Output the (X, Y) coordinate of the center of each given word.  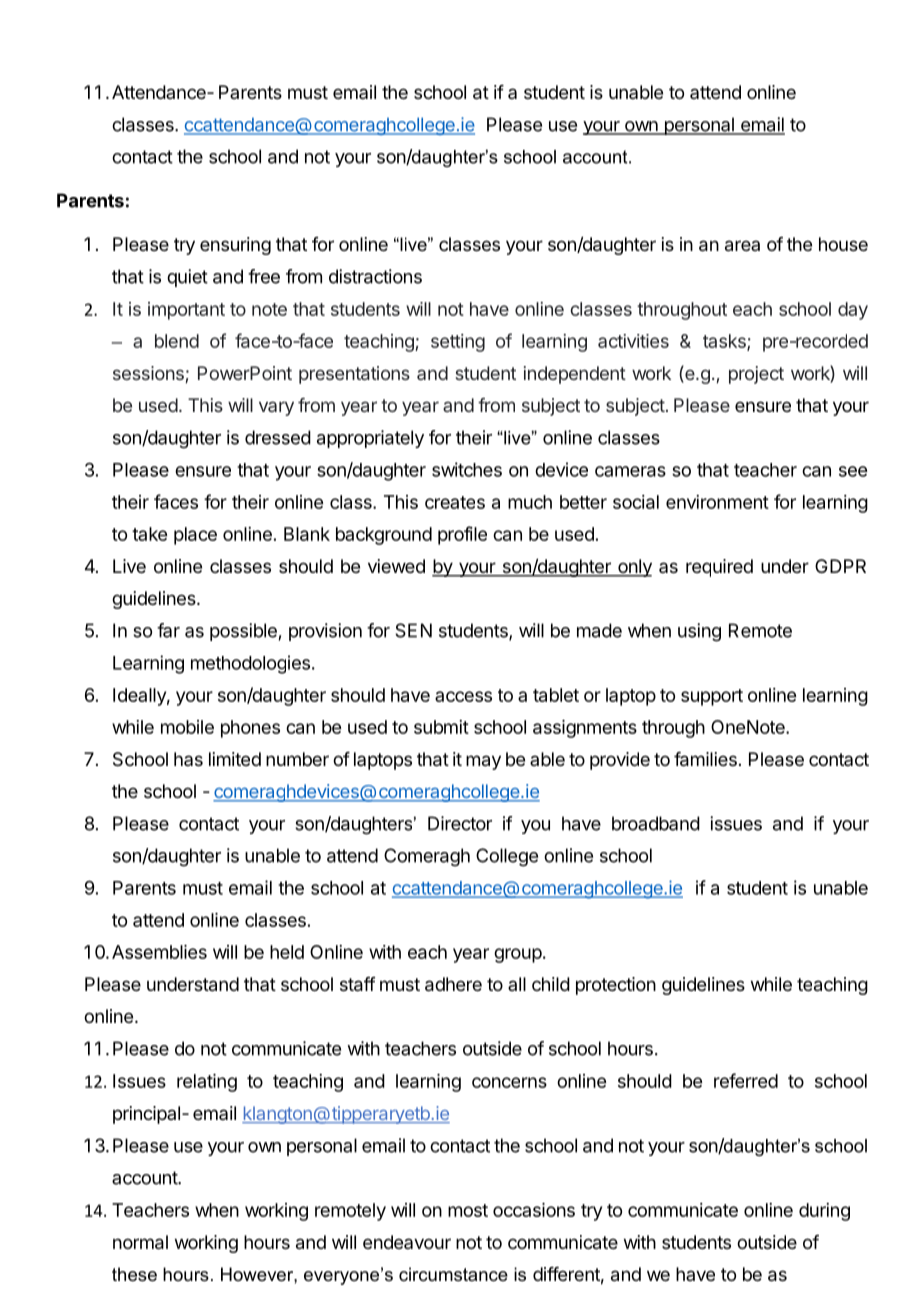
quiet (187, 278)
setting (458, 343)
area (742, 246)
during (824, 1212)
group (518, 955)
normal (140, 1242)
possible (243, 632)
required (719, 568)
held (287, 952)
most (468, 1210)
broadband (656, 823)
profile (462, 535)
